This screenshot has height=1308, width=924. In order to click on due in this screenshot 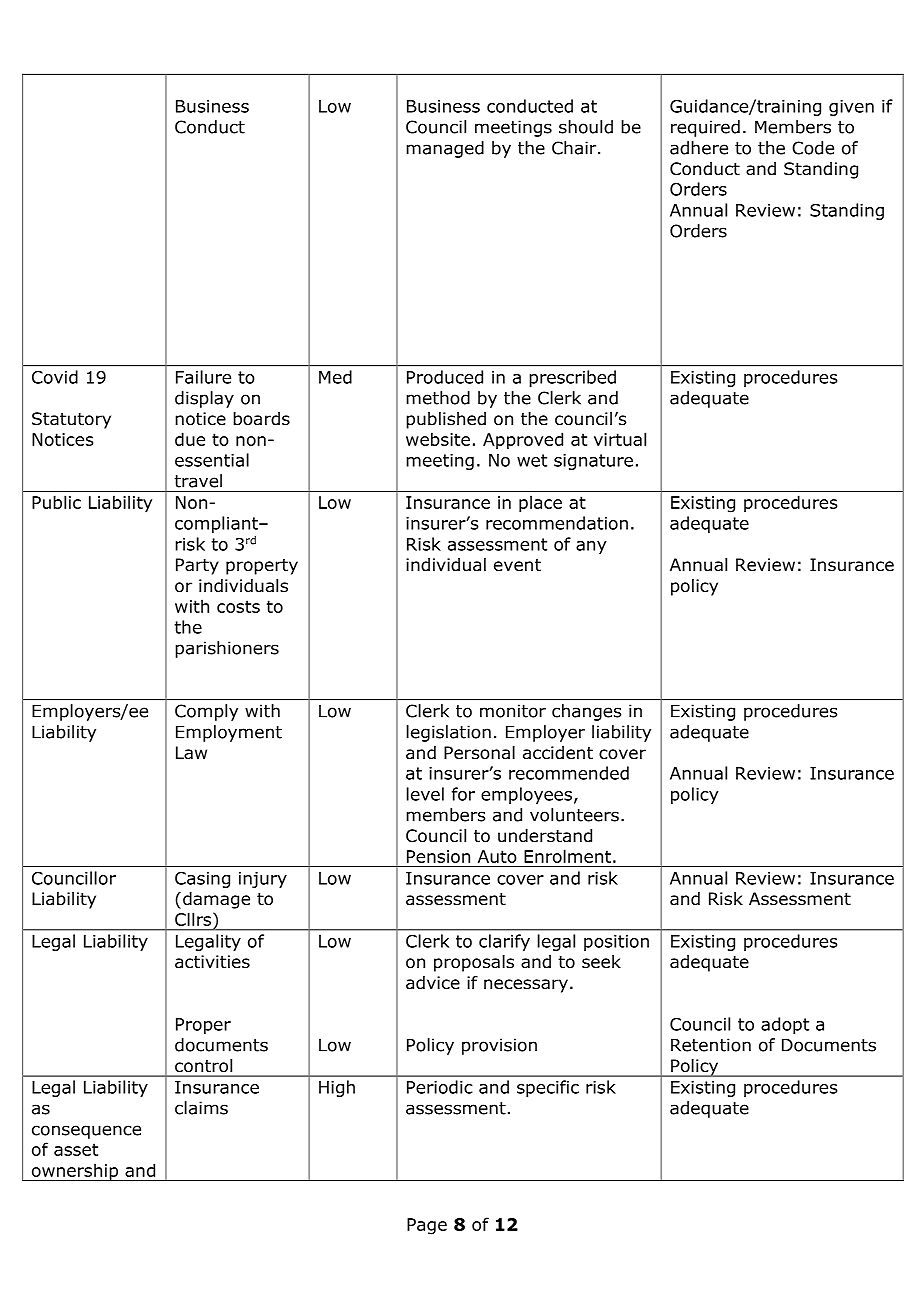, I will do `click(190, 439)`.
